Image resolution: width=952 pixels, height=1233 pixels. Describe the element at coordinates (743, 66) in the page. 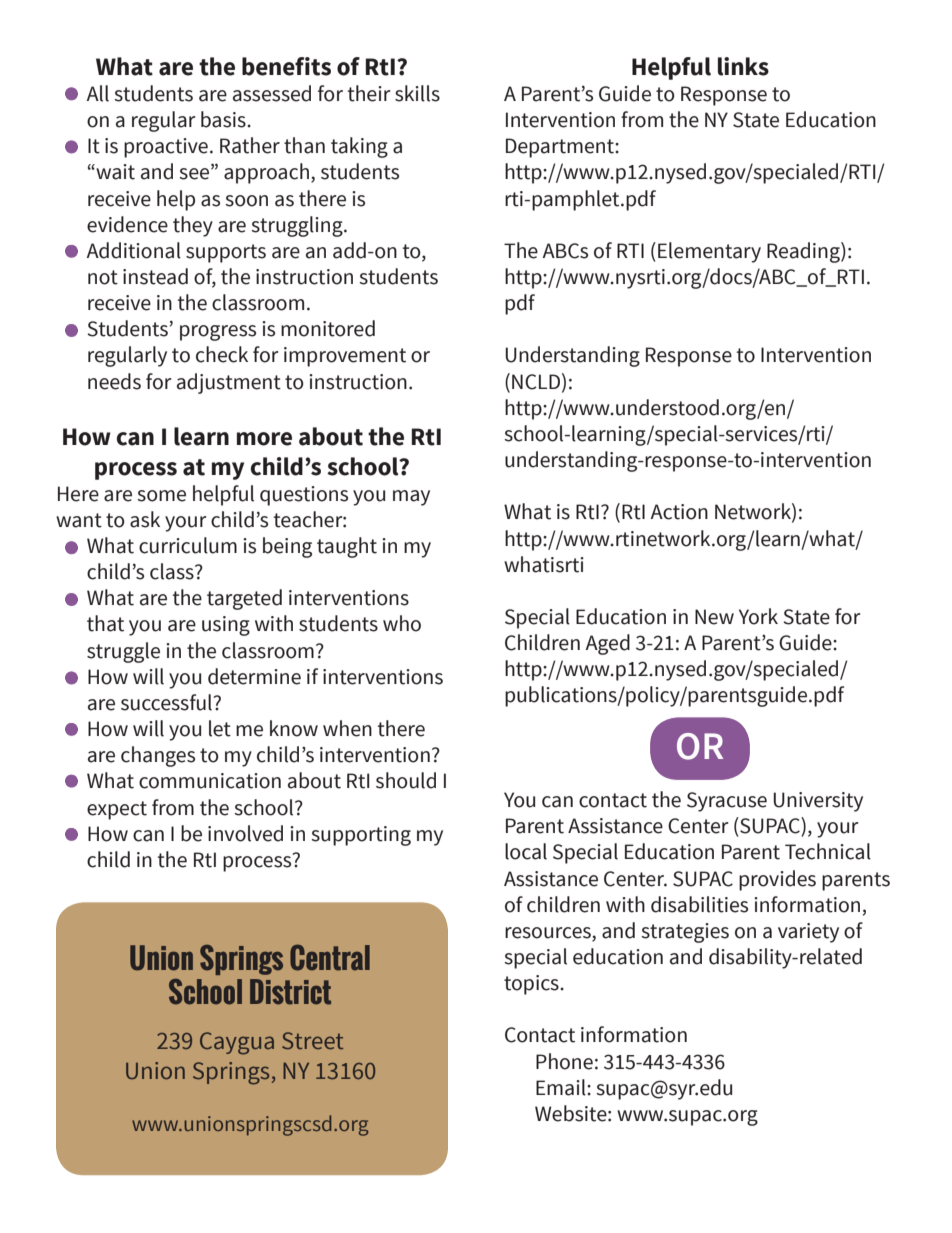

I see `links` at that location.
